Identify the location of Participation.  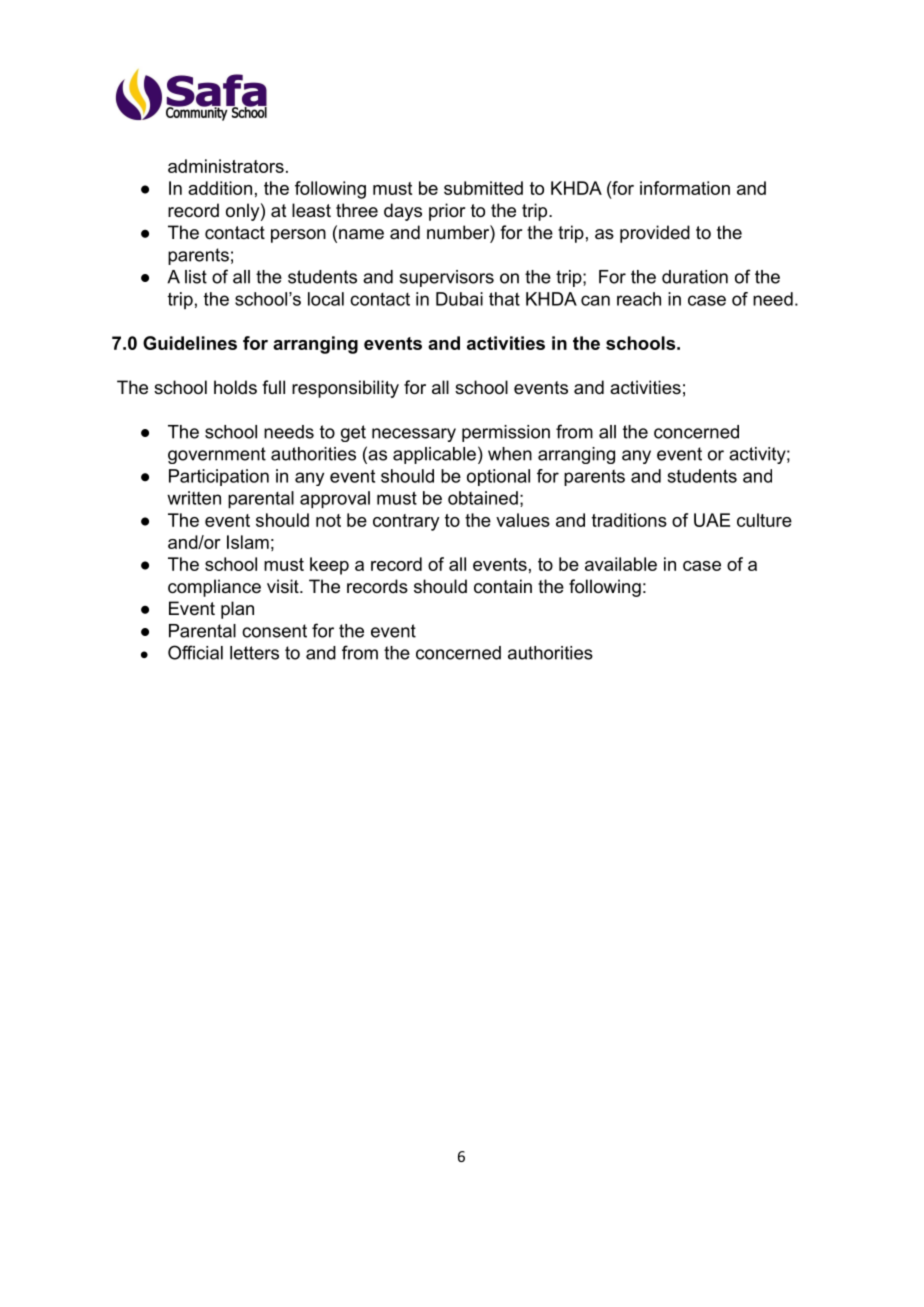
(219, 477).
